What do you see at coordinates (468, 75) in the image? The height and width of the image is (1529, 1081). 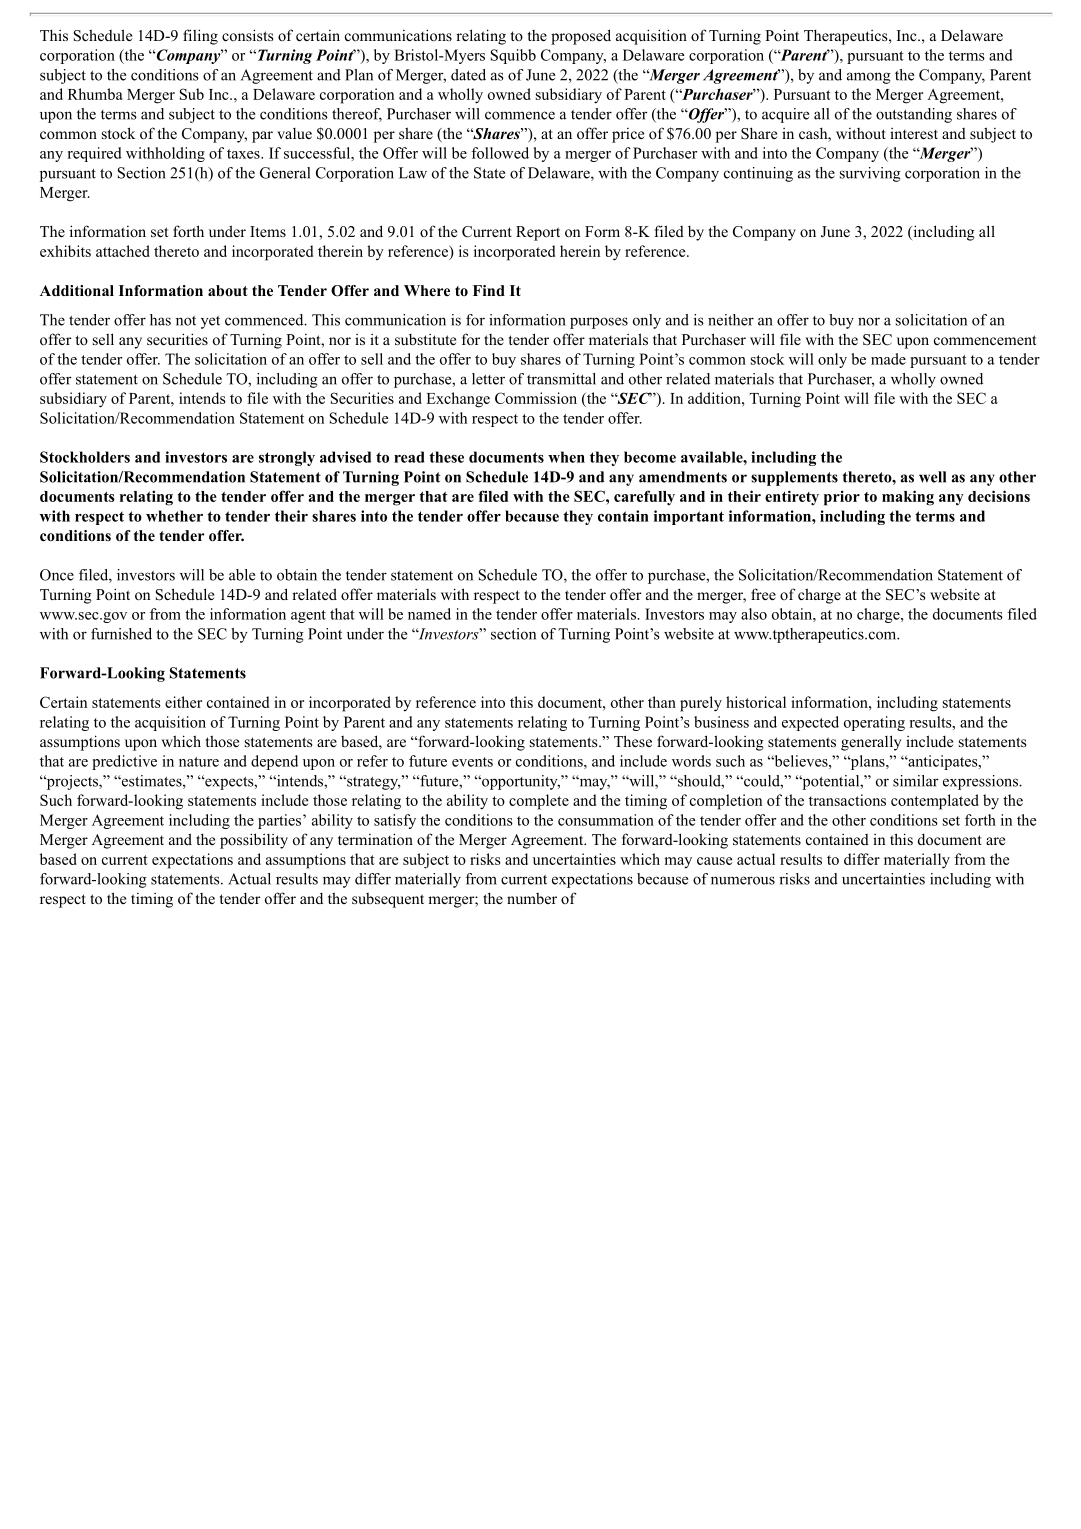 I see `dated` at bounding box center [468, 75].
